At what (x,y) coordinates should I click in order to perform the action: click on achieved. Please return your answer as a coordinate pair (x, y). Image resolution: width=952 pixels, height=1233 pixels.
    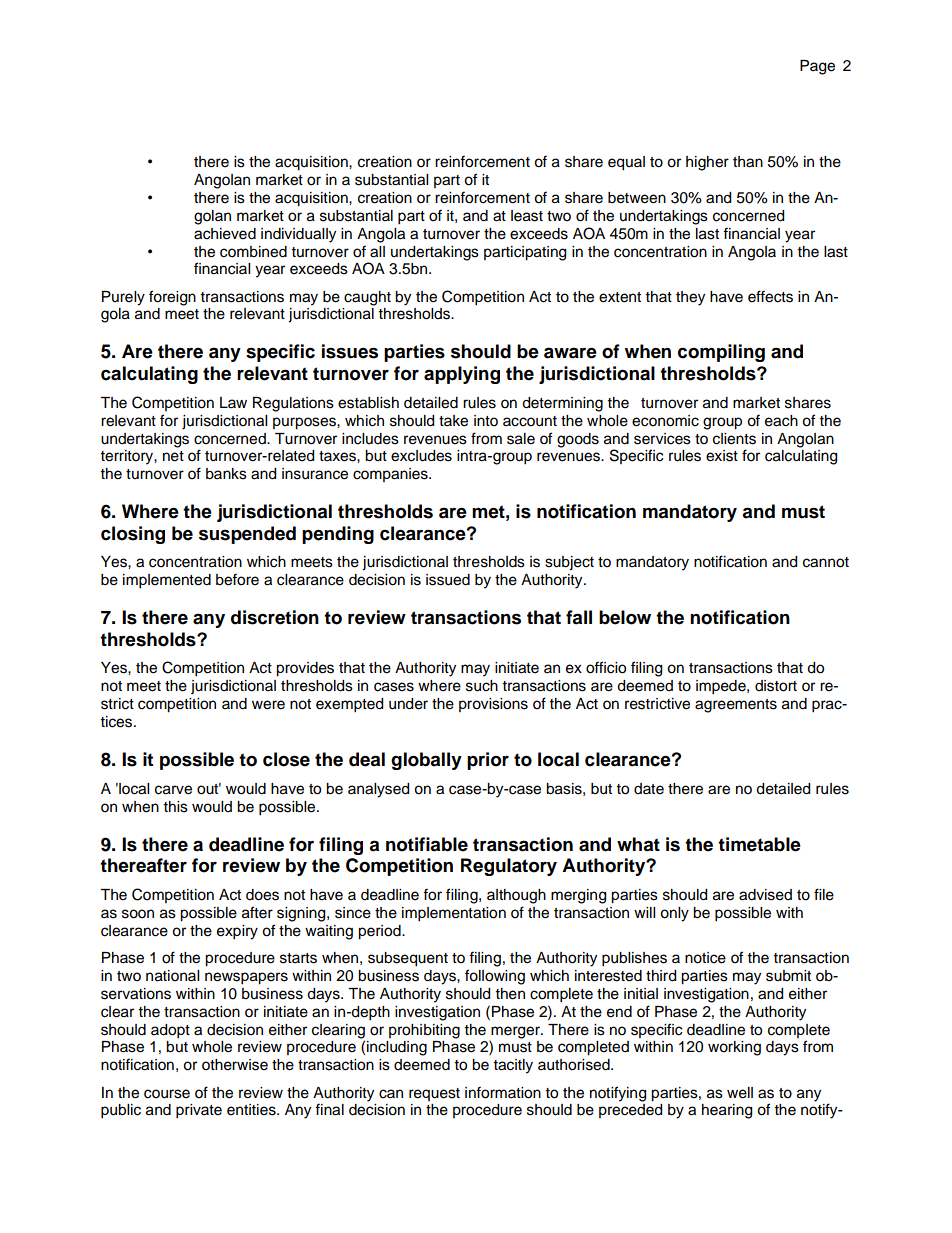
    Looking at the image, I should click on (225, 234).
